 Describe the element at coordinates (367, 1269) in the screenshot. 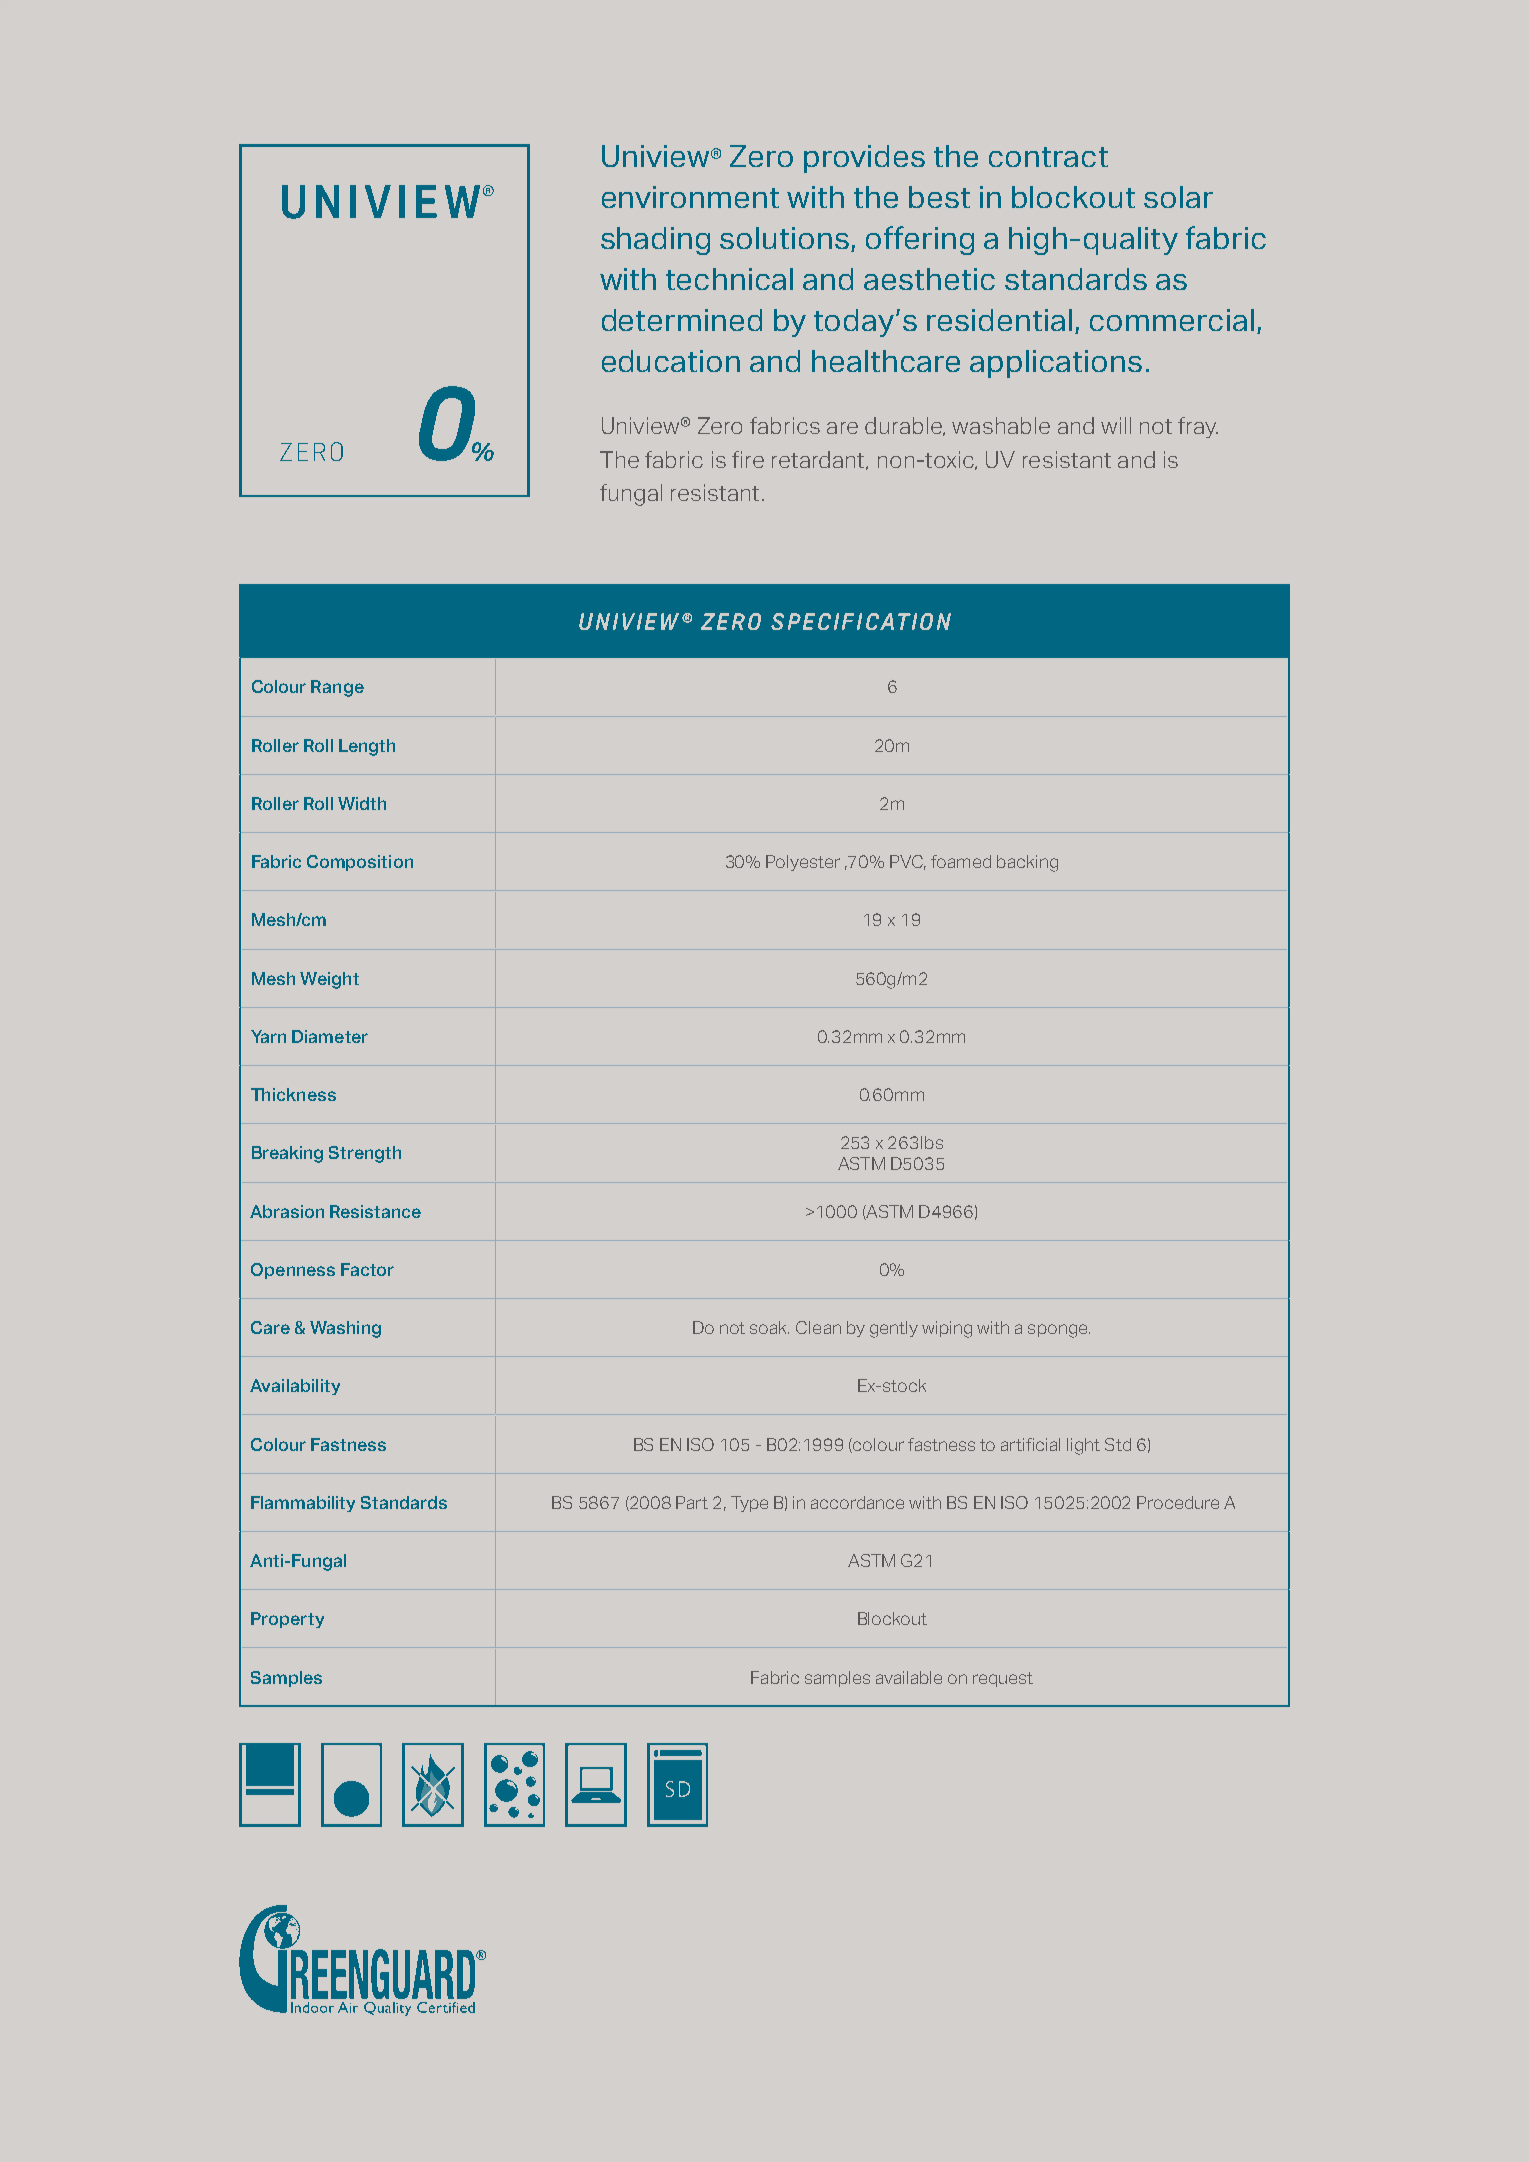

I see `Factor` at that location.
